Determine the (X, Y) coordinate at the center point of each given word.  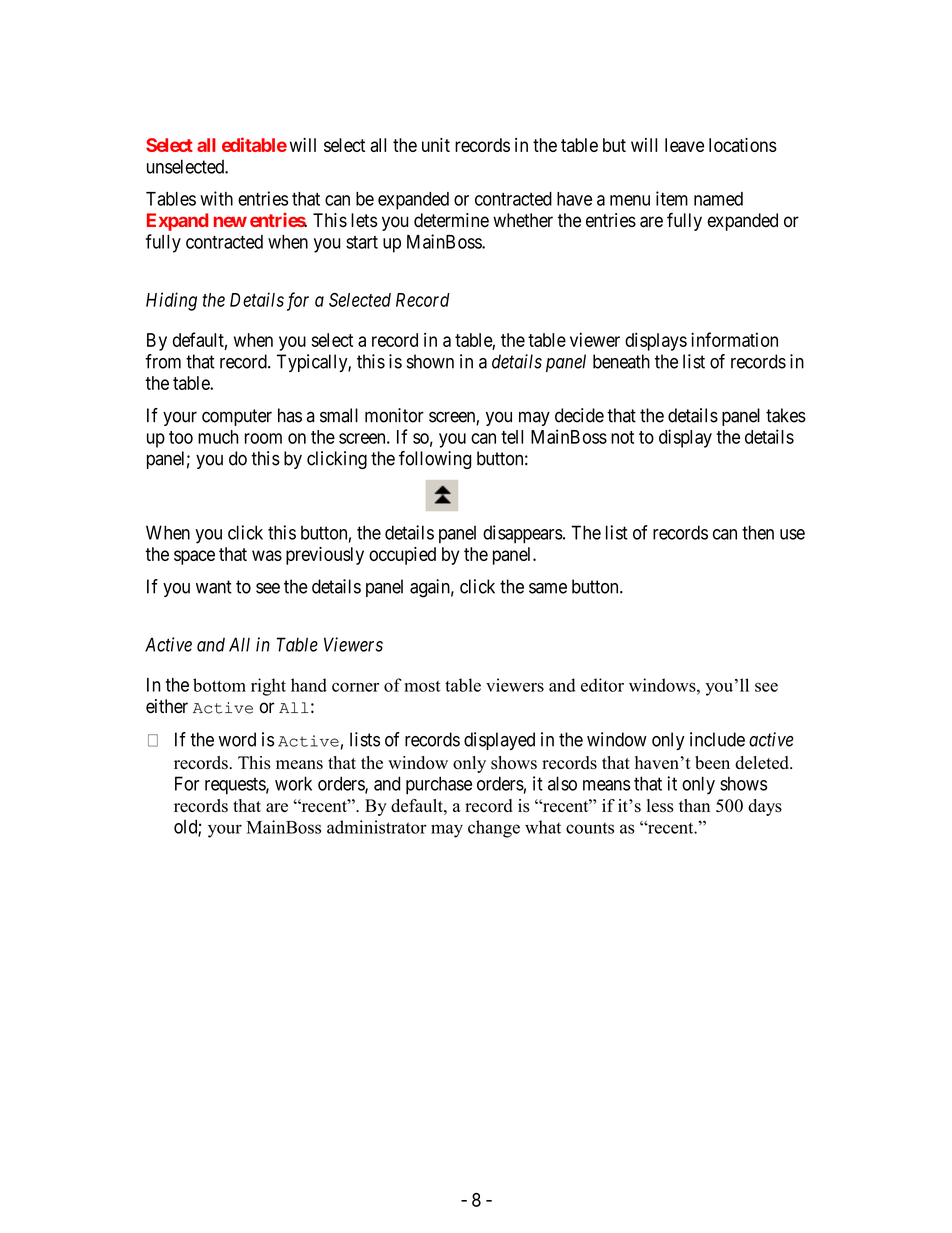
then (758, 532)
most (422, 686)
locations (743, 145)
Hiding (171, 301)
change (494, 829)
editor (602, 685)
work (293, 783)
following (435, 460)
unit (436, 145)
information (734, 339)
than (694, 805)
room (263, 438)
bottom (219, 685)
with (216, 198)
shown (430, 361)
